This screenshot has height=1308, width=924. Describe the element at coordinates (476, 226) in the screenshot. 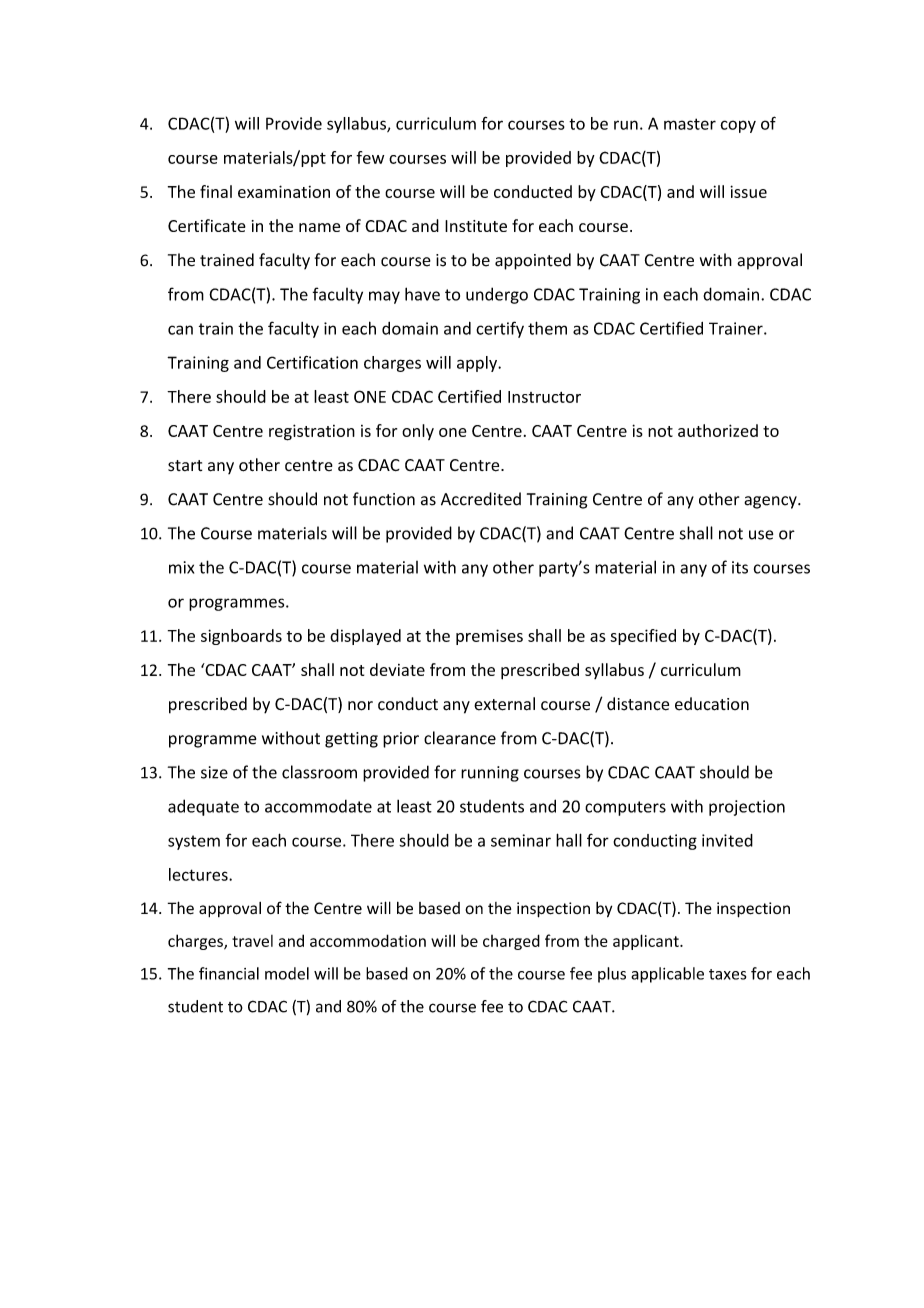

I see `Institute` at that location.
